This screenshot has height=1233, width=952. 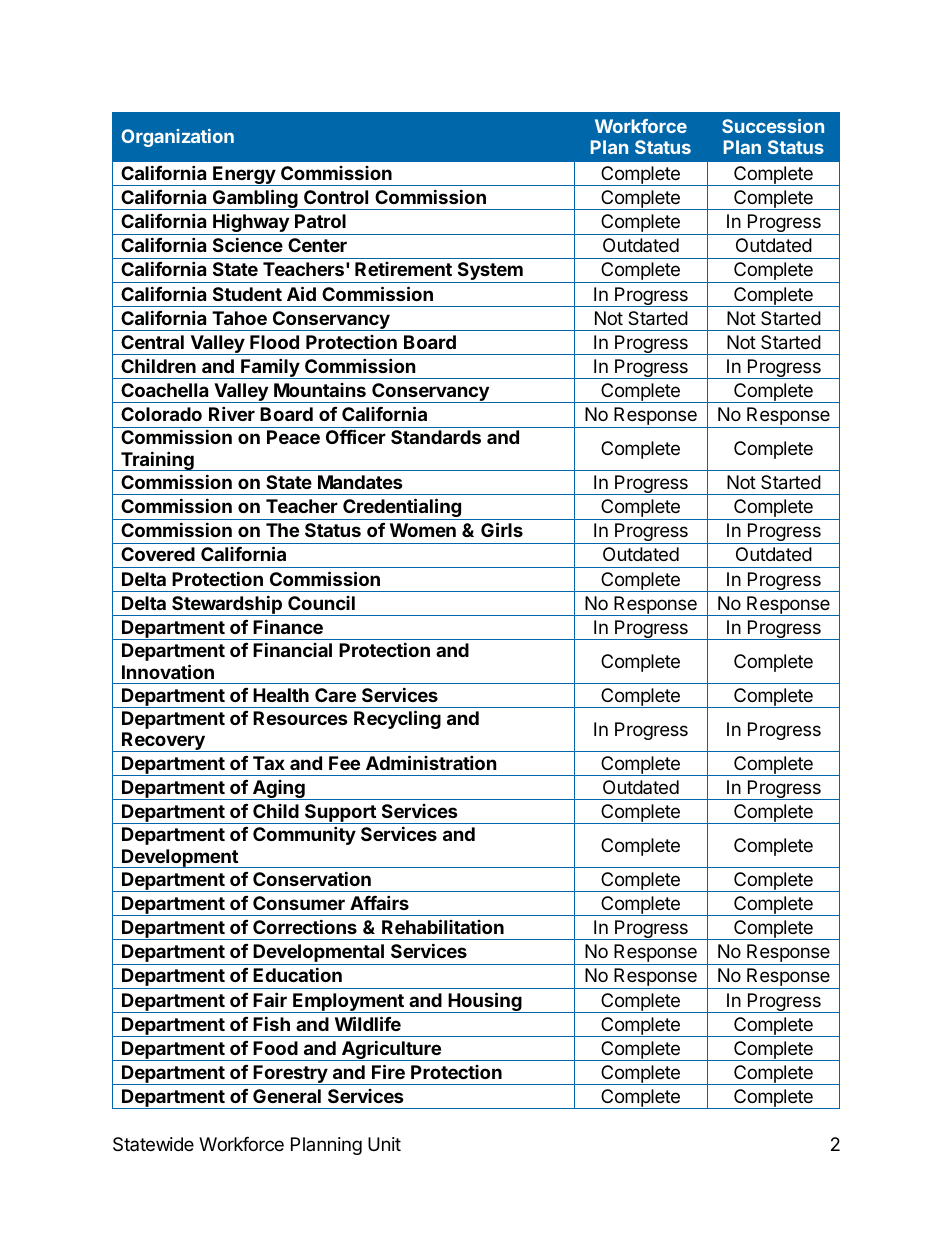 What do you see at coordinates (336, 197) in the screenshot?
I see `Control` at bounding box center [336, 197].
